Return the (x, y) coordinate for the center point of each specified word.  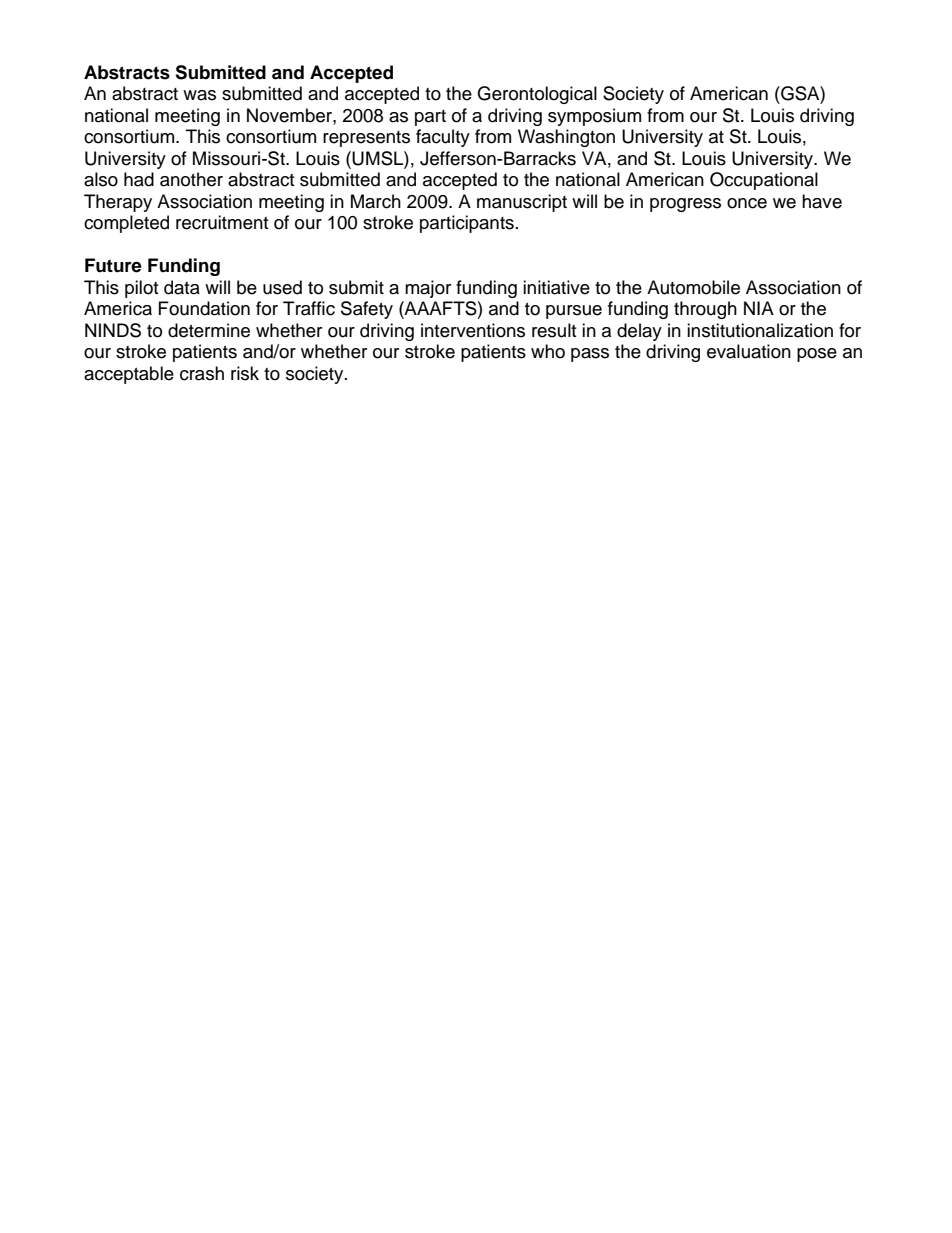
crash (202, 373)
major (428, 289)
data (182, 287)
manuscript (522, 203)
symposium (594, 117)
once (747, 203)
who (548, 351)
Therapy (118, 203)
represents (366, 139)
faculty (443, 138)
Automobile (693, 287)
